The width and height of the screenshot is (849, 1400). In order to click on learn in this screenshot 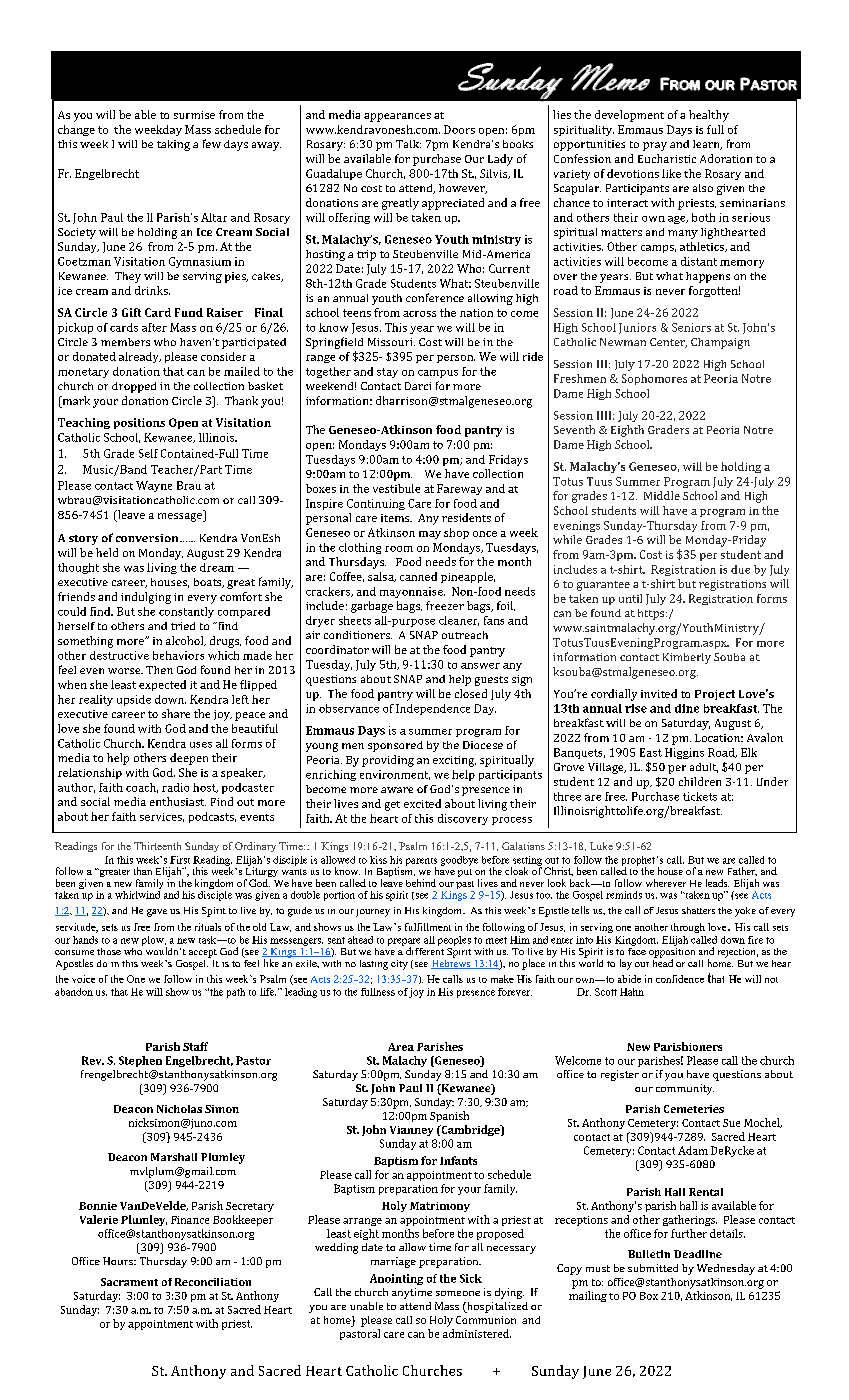, I will do `click(707, 145)`.
